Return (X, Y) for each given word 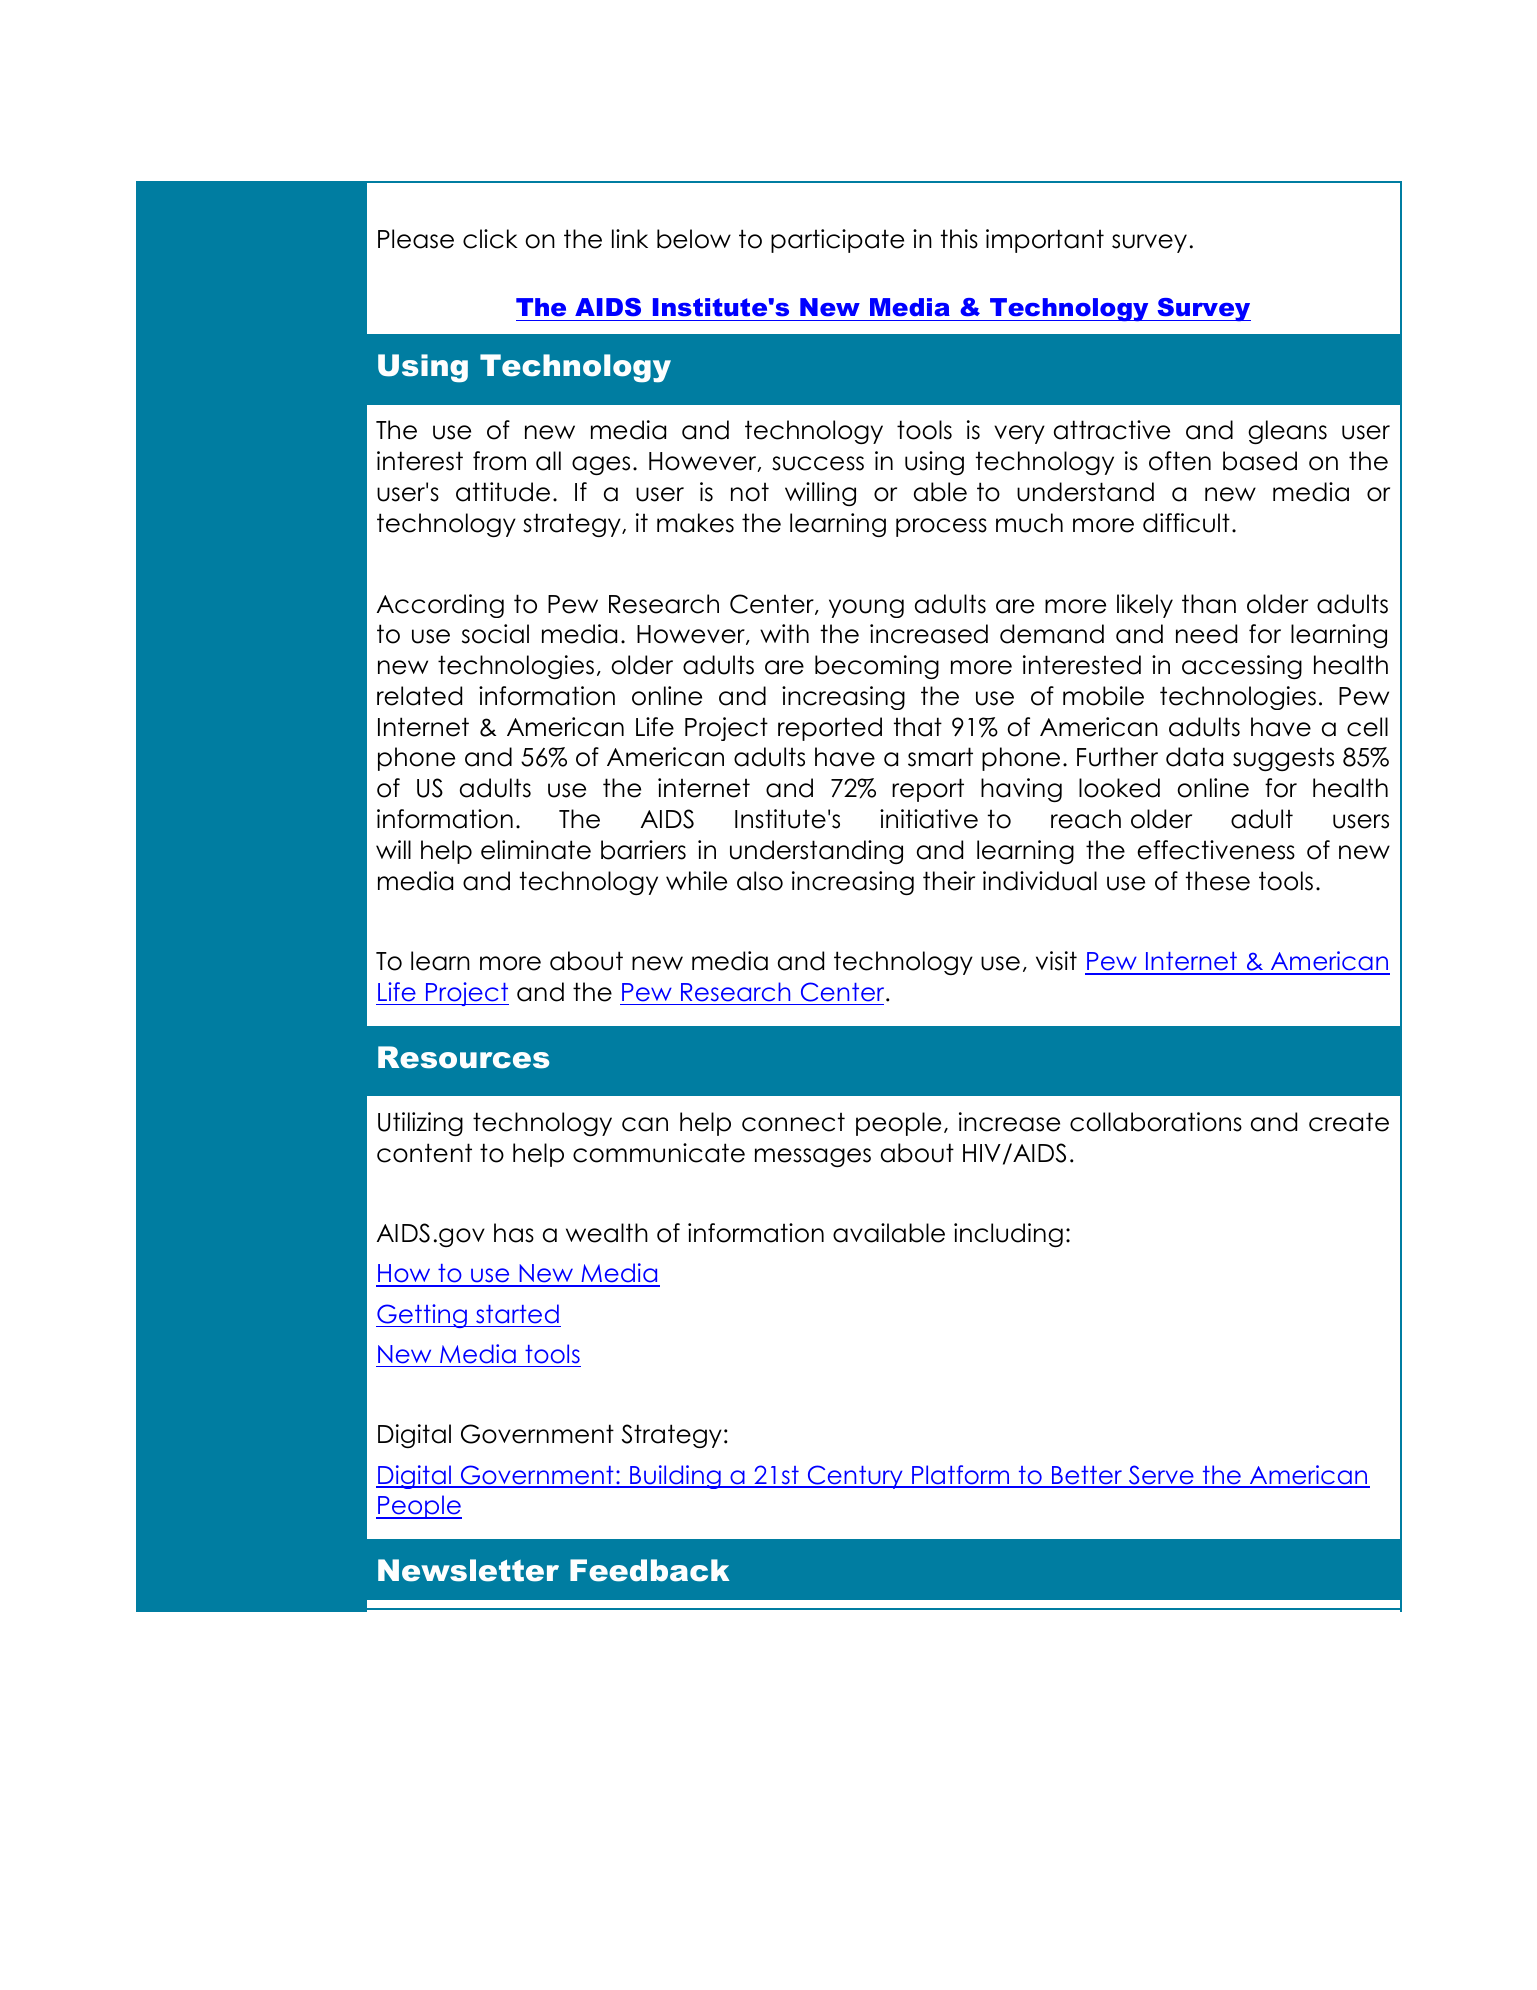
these (1218, 881)
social (495, 634)
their (949, 881)
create (1349, 1122)
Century (855, 1477)
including (1008, 1235)
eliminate (536, 850)
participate (837, 241)
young (866, 608)
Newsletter (468, 1570)
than (1209, 604)
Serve (1161, 1476)
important (1045, 241)
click (490, 239)
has (514, 1233)
